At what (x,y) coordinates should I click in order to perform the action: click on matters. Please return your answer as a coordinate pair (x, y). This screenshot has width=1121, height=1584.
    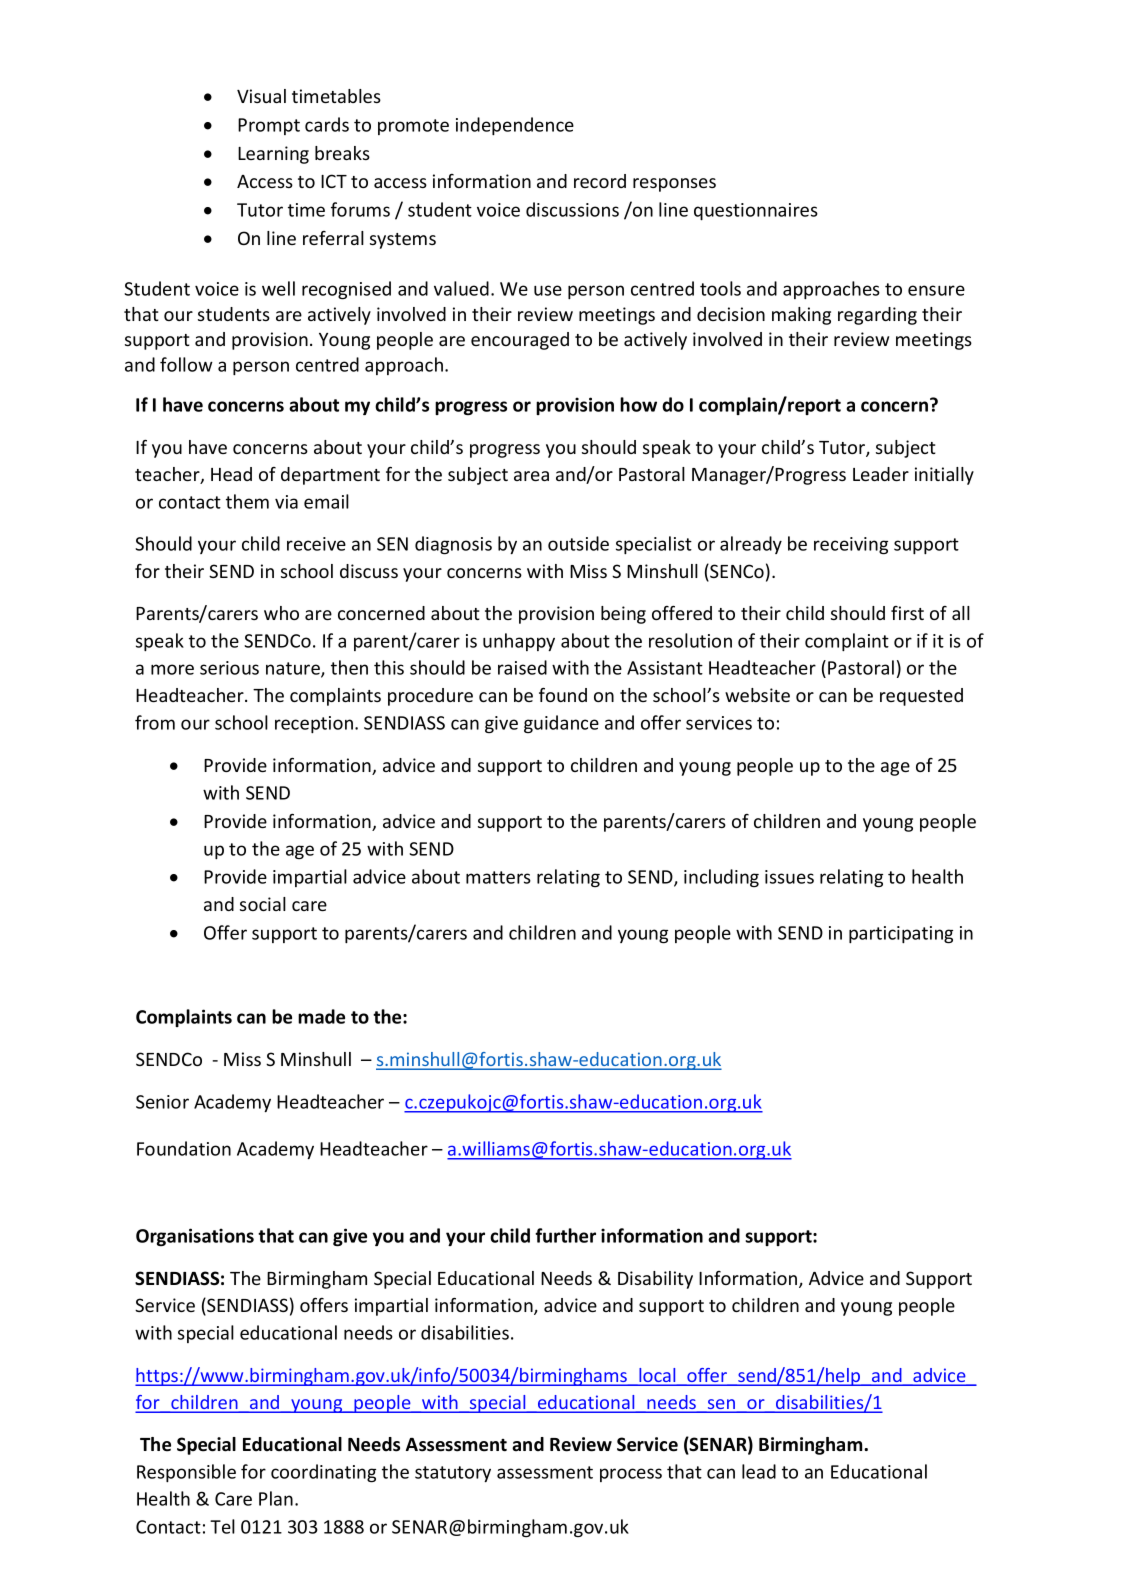
    Looking at the image, I should click on (498, 877).
